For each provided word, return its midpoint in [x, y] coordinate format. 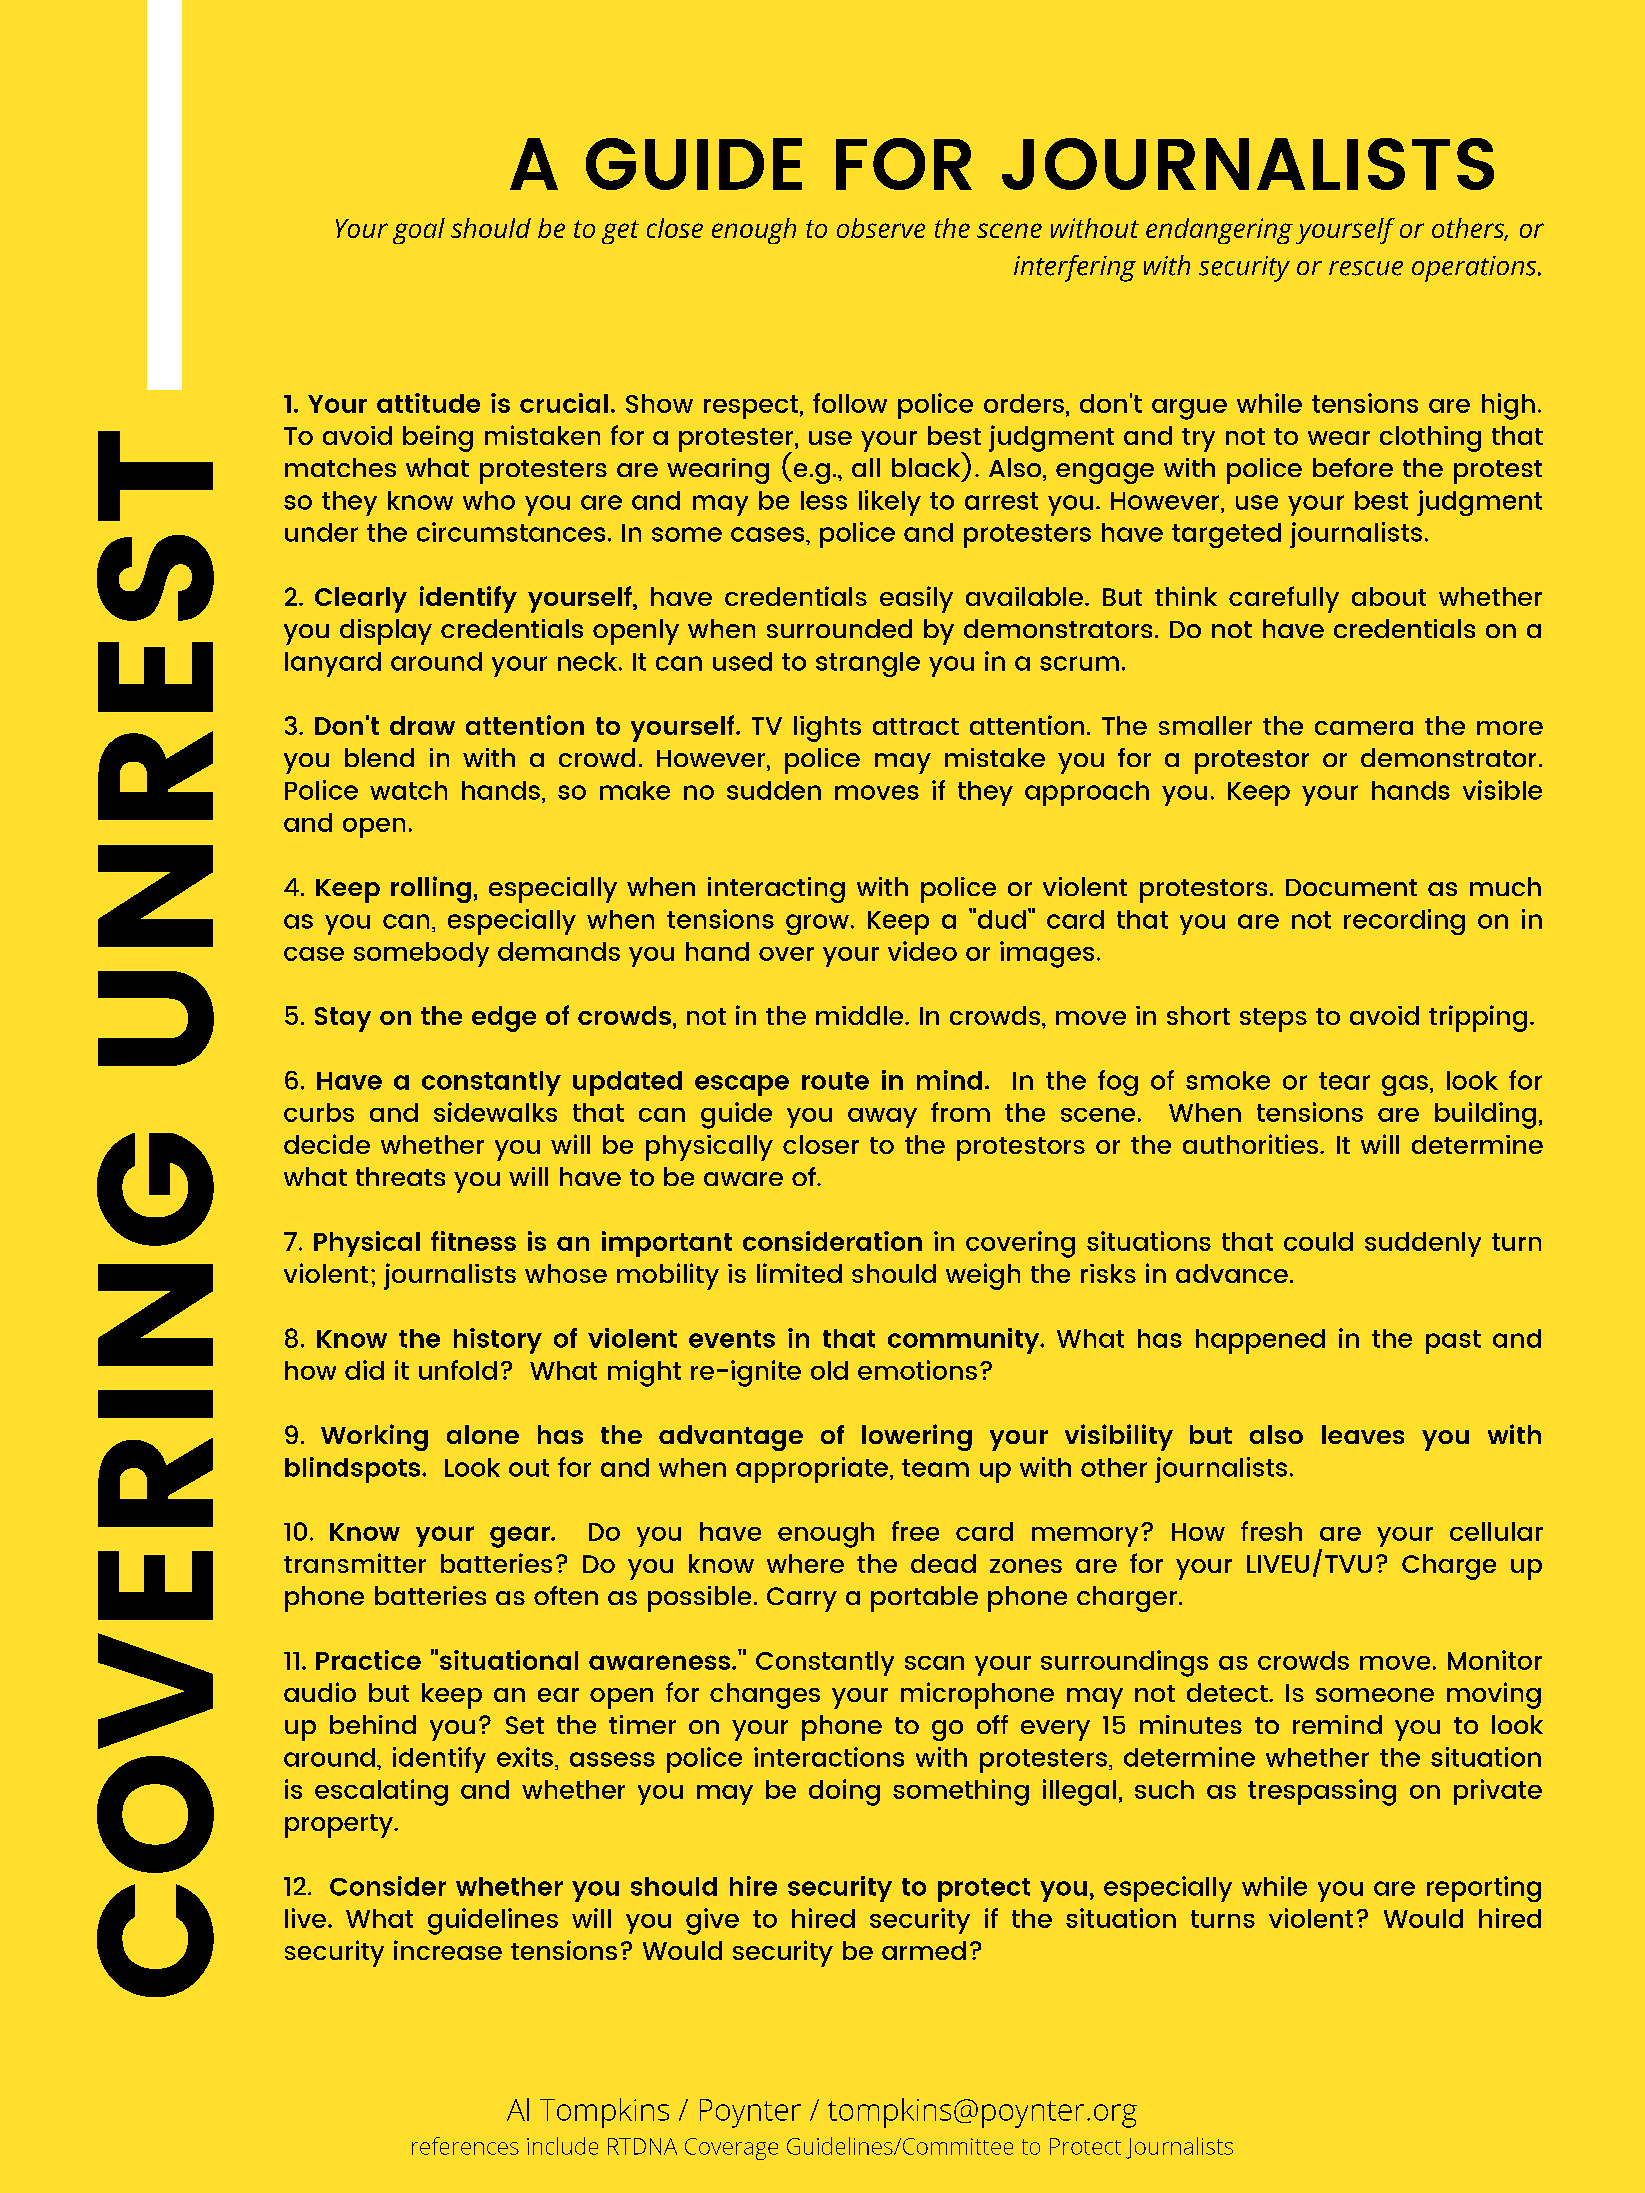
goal [419, 231]
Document [1351, 887]
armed [924, 1950]
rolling [431, 889]
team [935, 1468]
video [922, 951]
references [465, 2146]
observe [881, 228]
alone [483, 1434]
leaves [1363, 1434]
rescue [1366, 268]
